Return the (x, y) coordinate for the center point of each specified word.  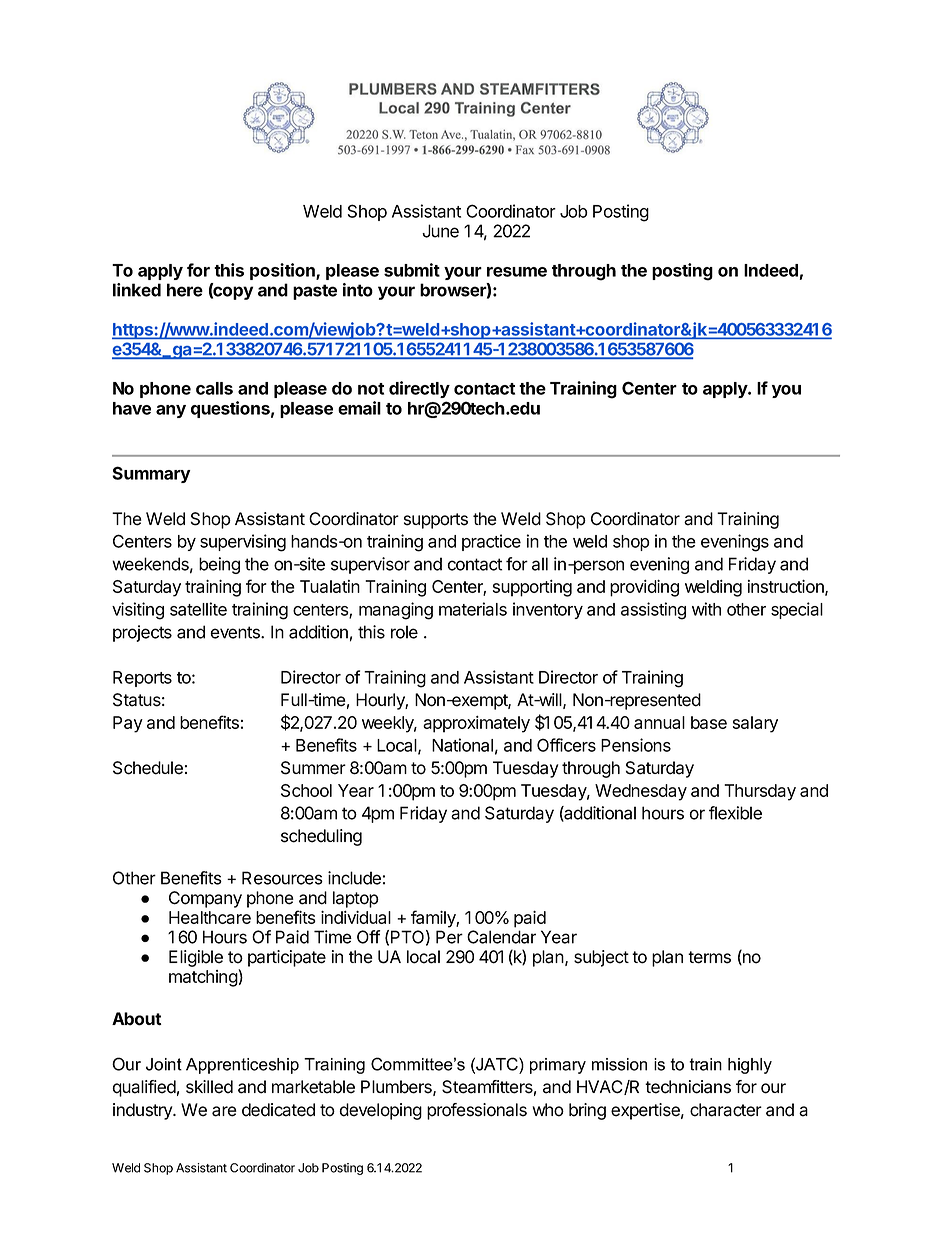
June (440, 231)
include (354, 878)
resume (517, 272)
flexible (735, 813)
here (185, 290)
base (709, 722)
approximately (476, 724)
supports (436, 521)
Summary (151, 474)
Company (205, 899)
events (236, 632)
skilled (209, 1087)
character (726, 1110)
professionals (477, 1111)
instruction (787, 587)
